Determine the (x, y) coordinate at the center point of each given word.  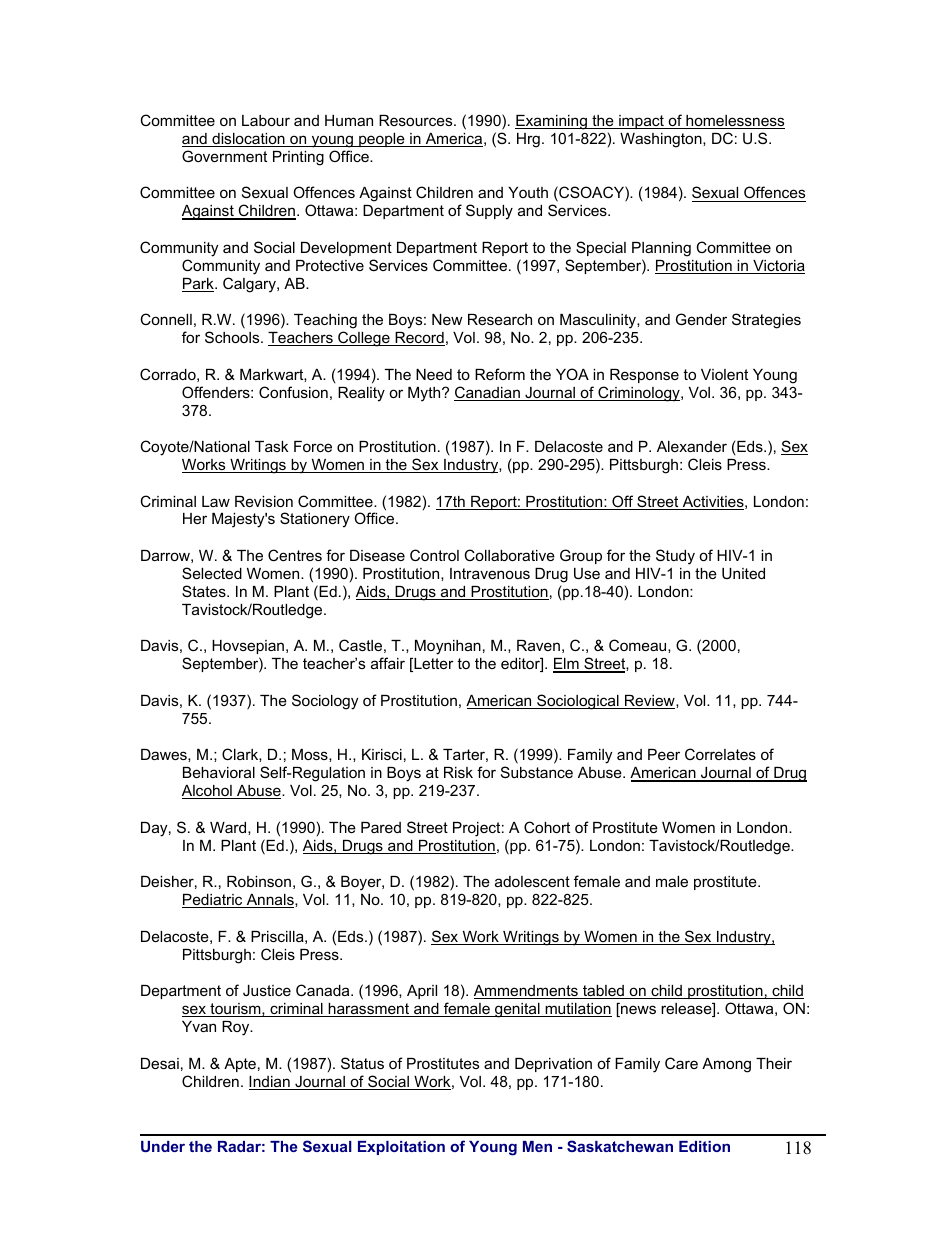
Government (224, 156)
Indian (270, 1083)
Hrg (528, 140)
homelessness (734, 122)
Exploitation (401, 1148)
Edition (704, 1146)
